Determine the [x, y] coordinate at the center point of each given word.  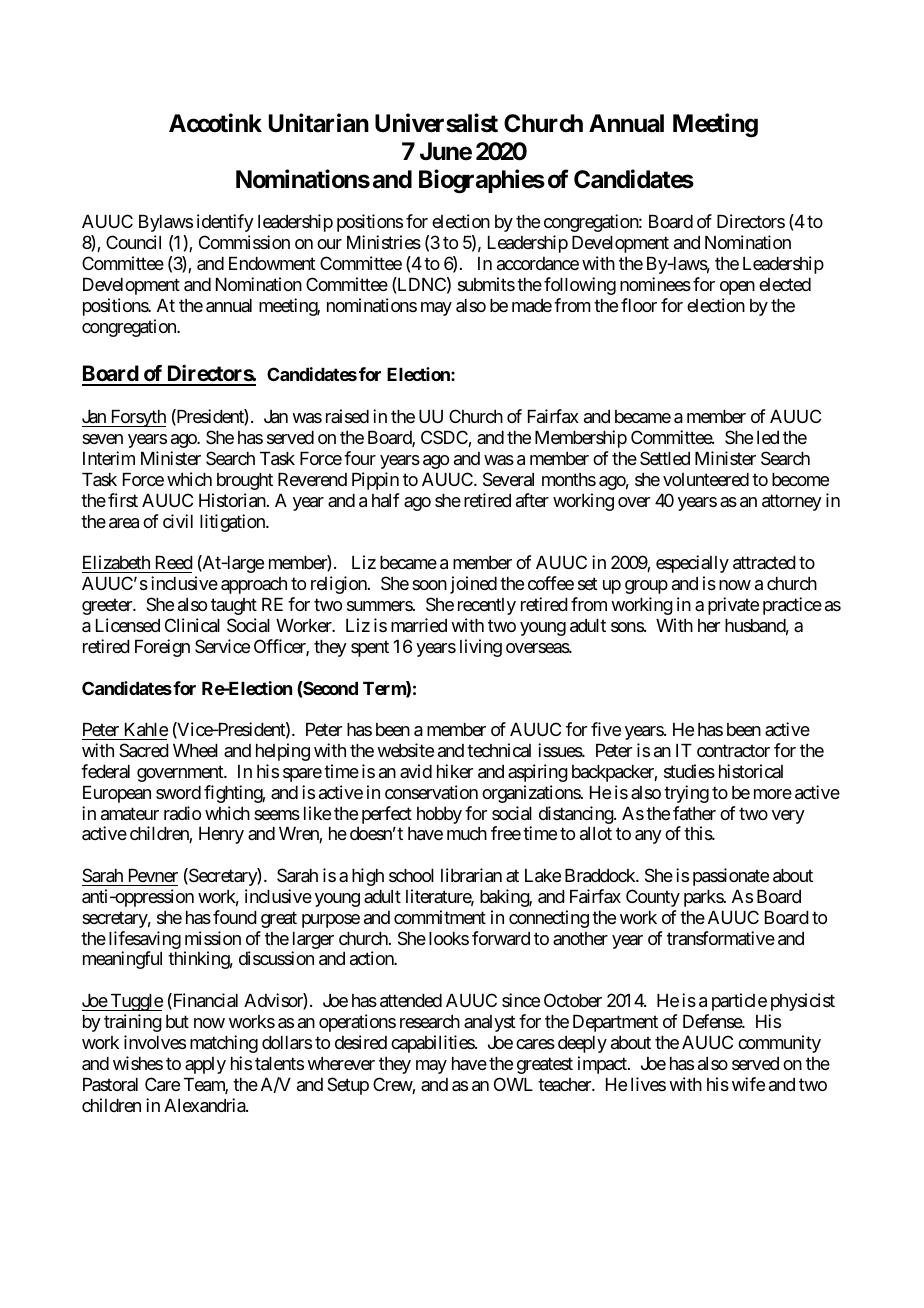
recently [487, 606]
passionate [731, 877]
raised [347, 416]
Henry [221, 835]
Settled [665, 458]
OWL [513, 1084]
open [737, 288]
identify [225, 223]
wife [748, 1084]
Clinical [192, 625]
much [467, 833]
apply [205, 1065]
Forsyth [137, 418]
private [733, 606]
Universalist [436, 123]
